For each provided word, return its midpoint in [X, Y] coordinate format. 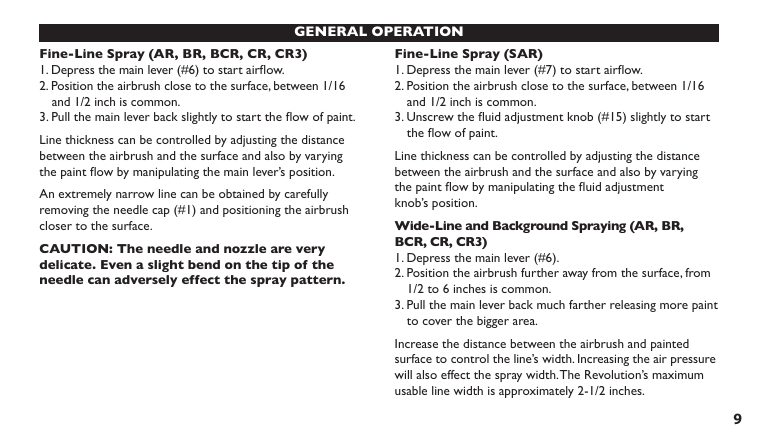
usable [411, 390]
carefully [306, 195]
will [403, 374]
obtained [241, 193]
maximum [677, 374]
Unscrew [430, 116]
